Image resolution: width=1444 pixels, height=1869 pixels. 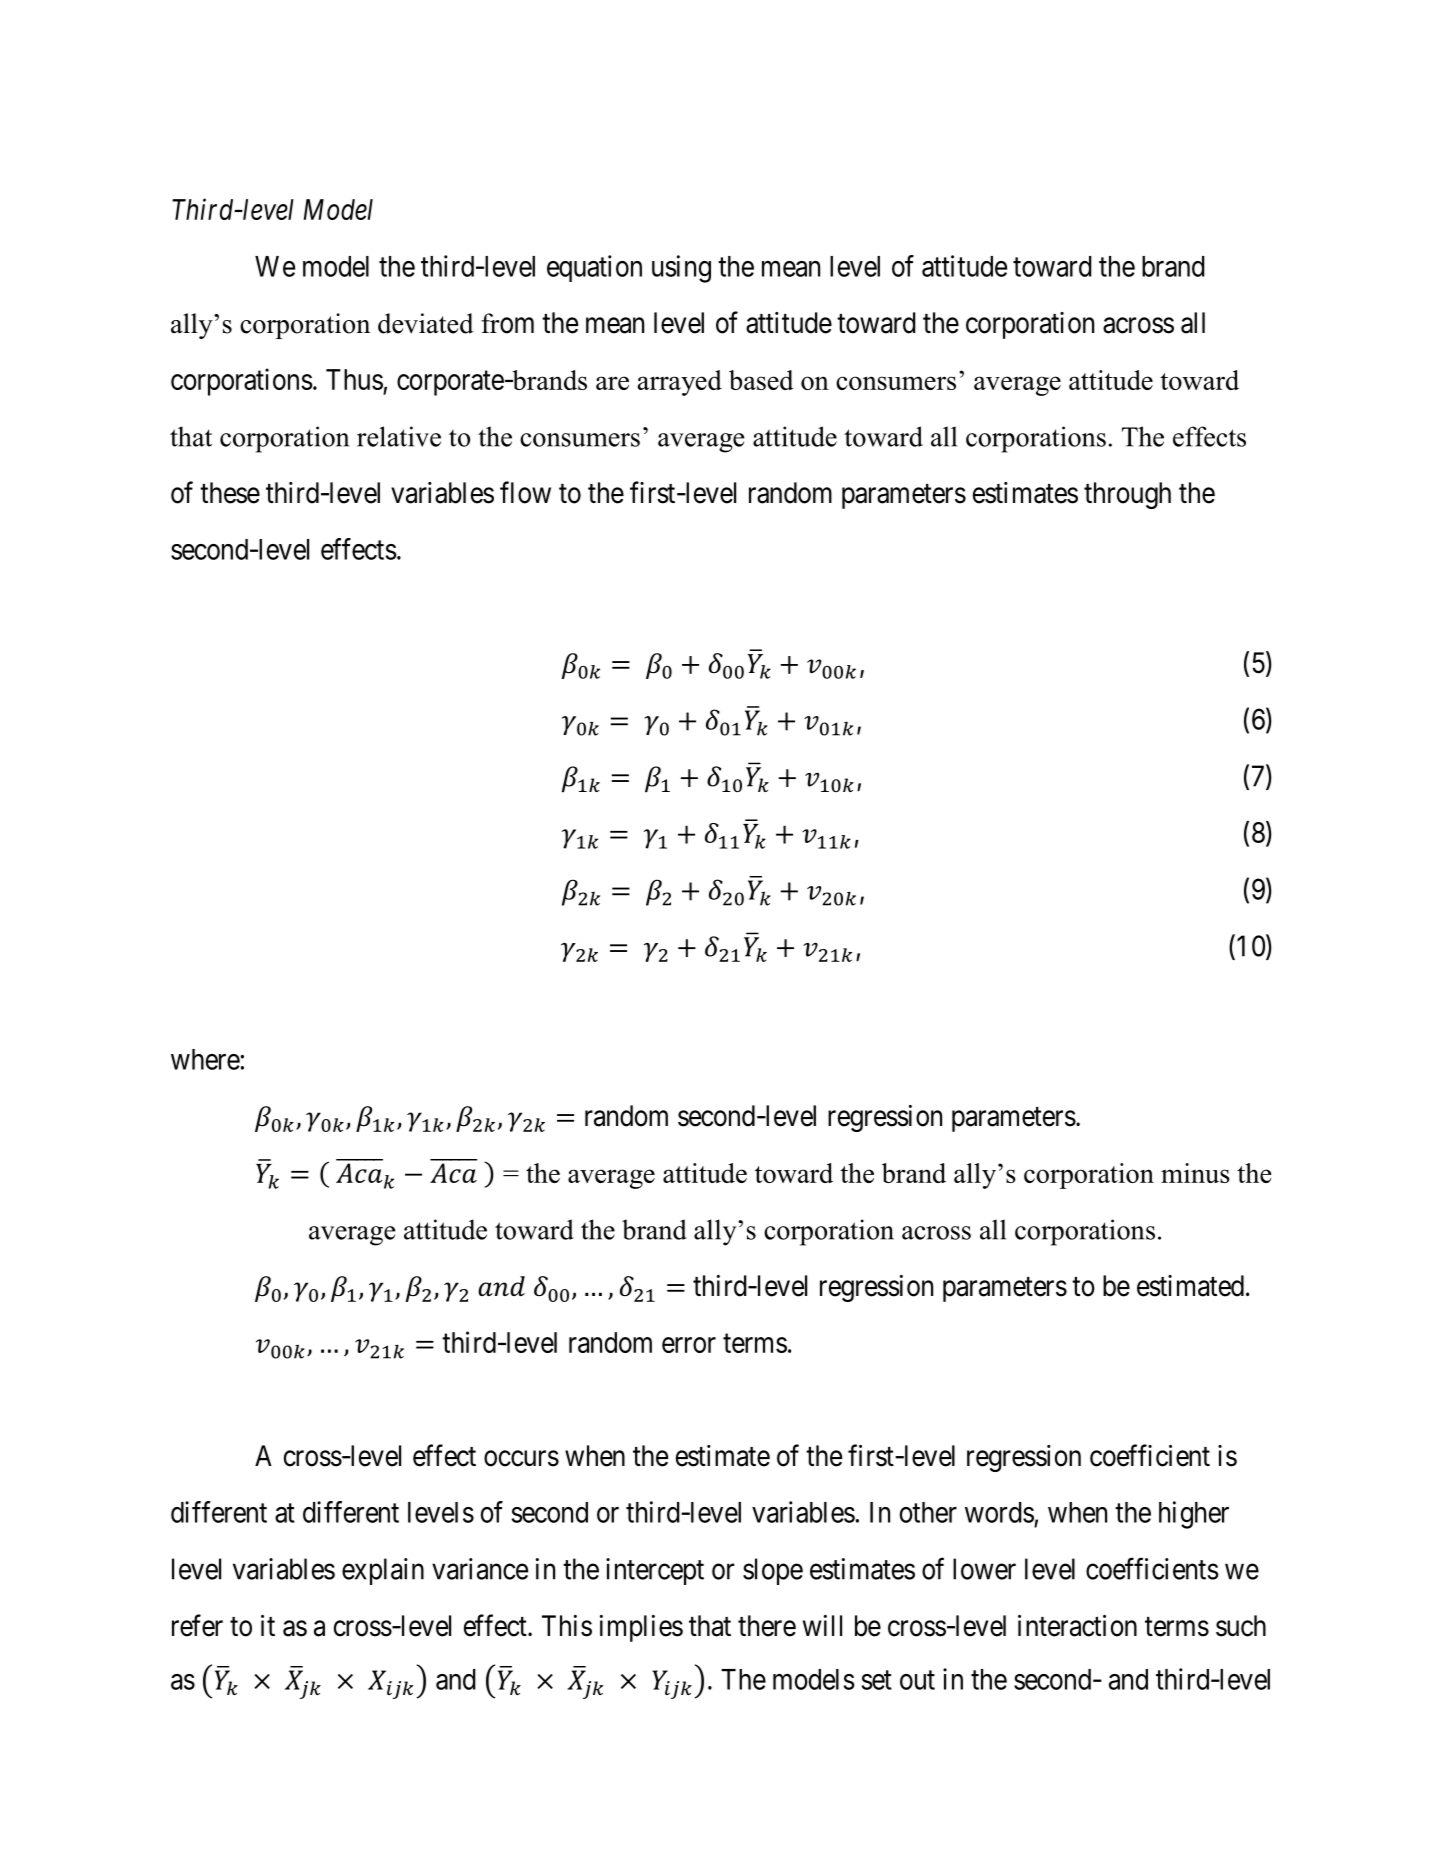 I want to click on deviated, so click(x=426, y=323).
